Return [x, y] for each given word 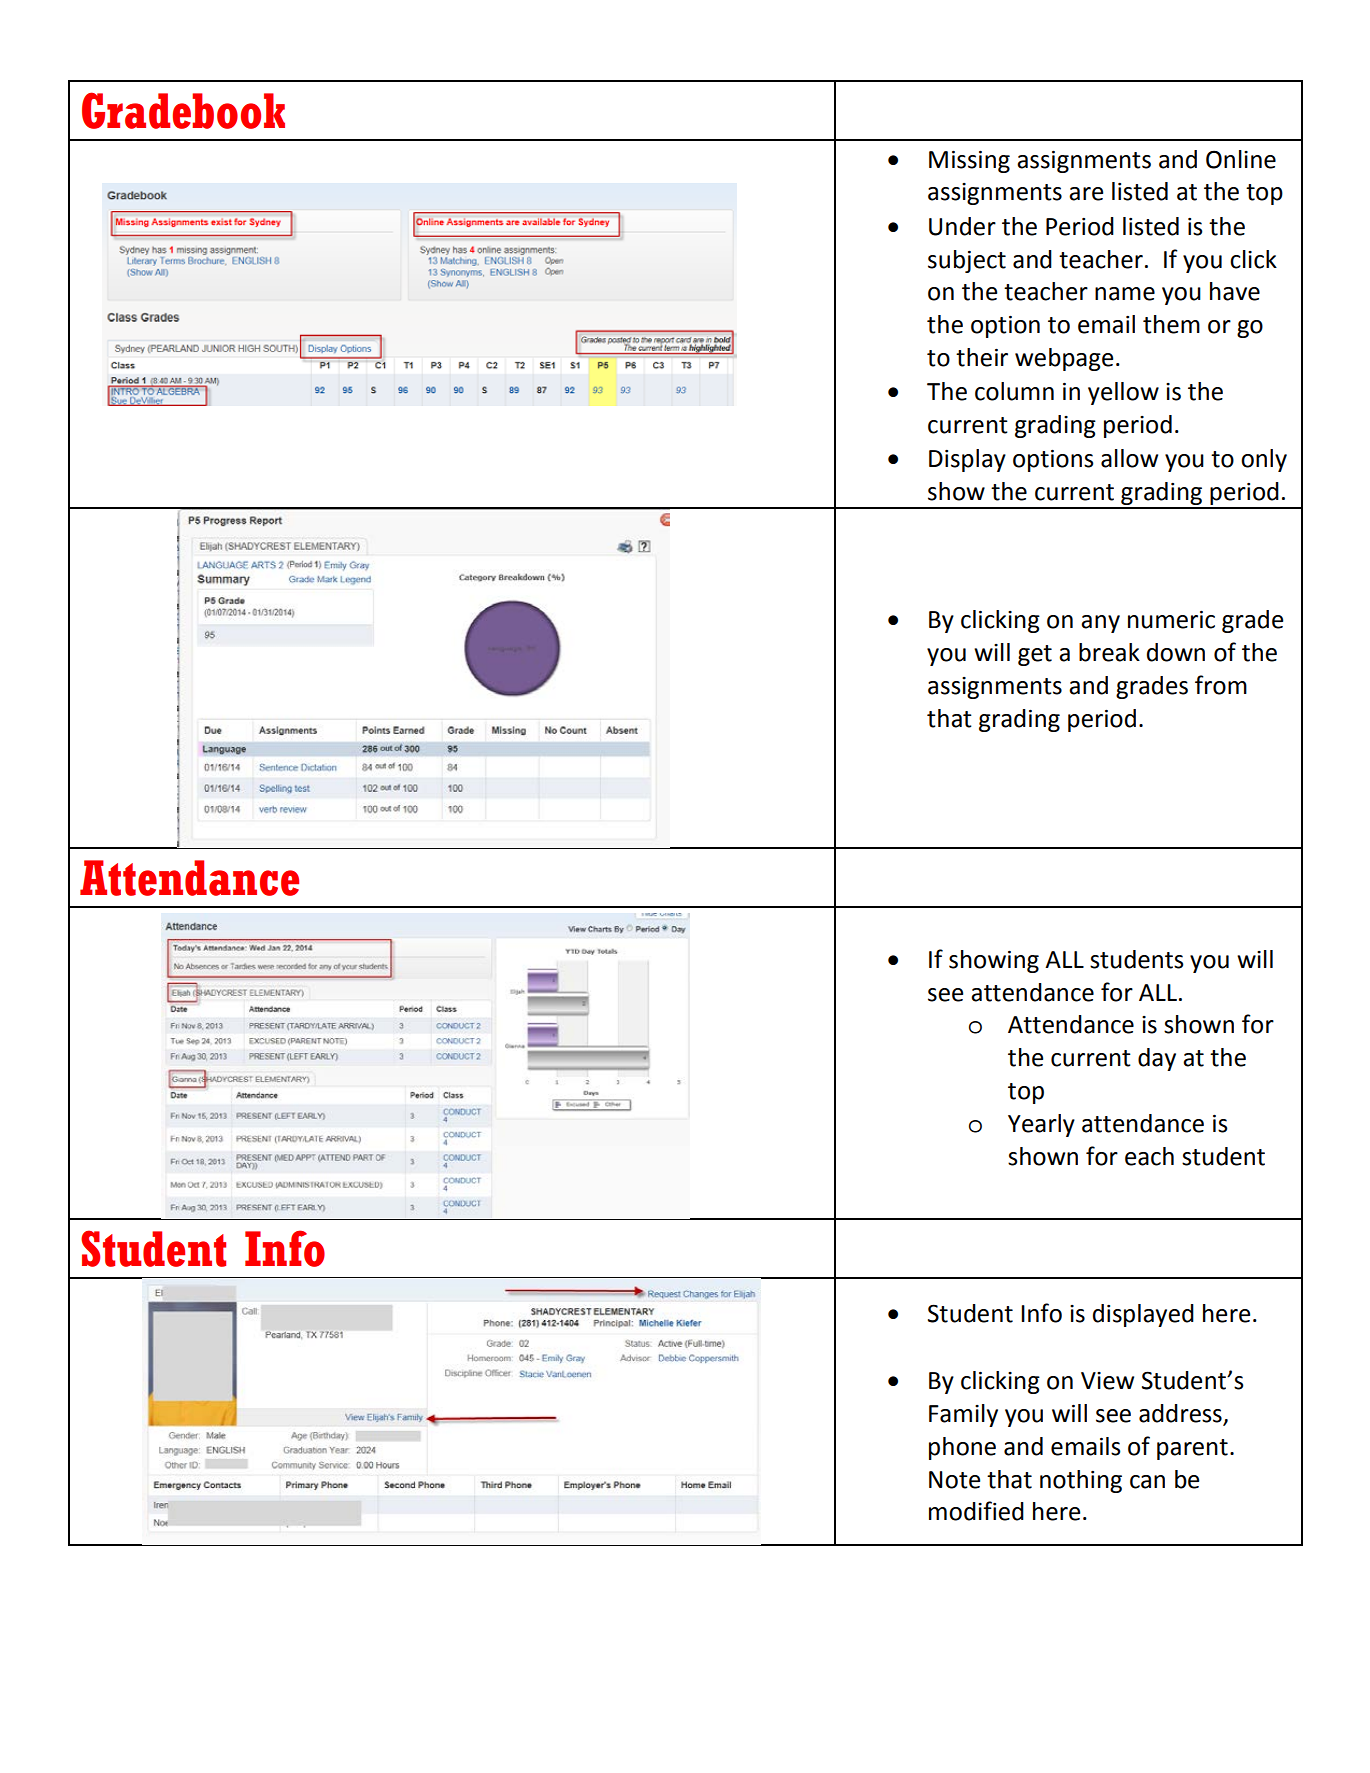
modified [976, 1511]
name [1125, 294]
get [1035, 655]
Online [1241, 159]
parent [1192, 1449]
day [1157, 1059]
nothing [1081, 1481]
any [1100, 624]
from [1221, 685]
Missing [969, 161]
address [1181, 1414]
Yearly [1041, 1125]
